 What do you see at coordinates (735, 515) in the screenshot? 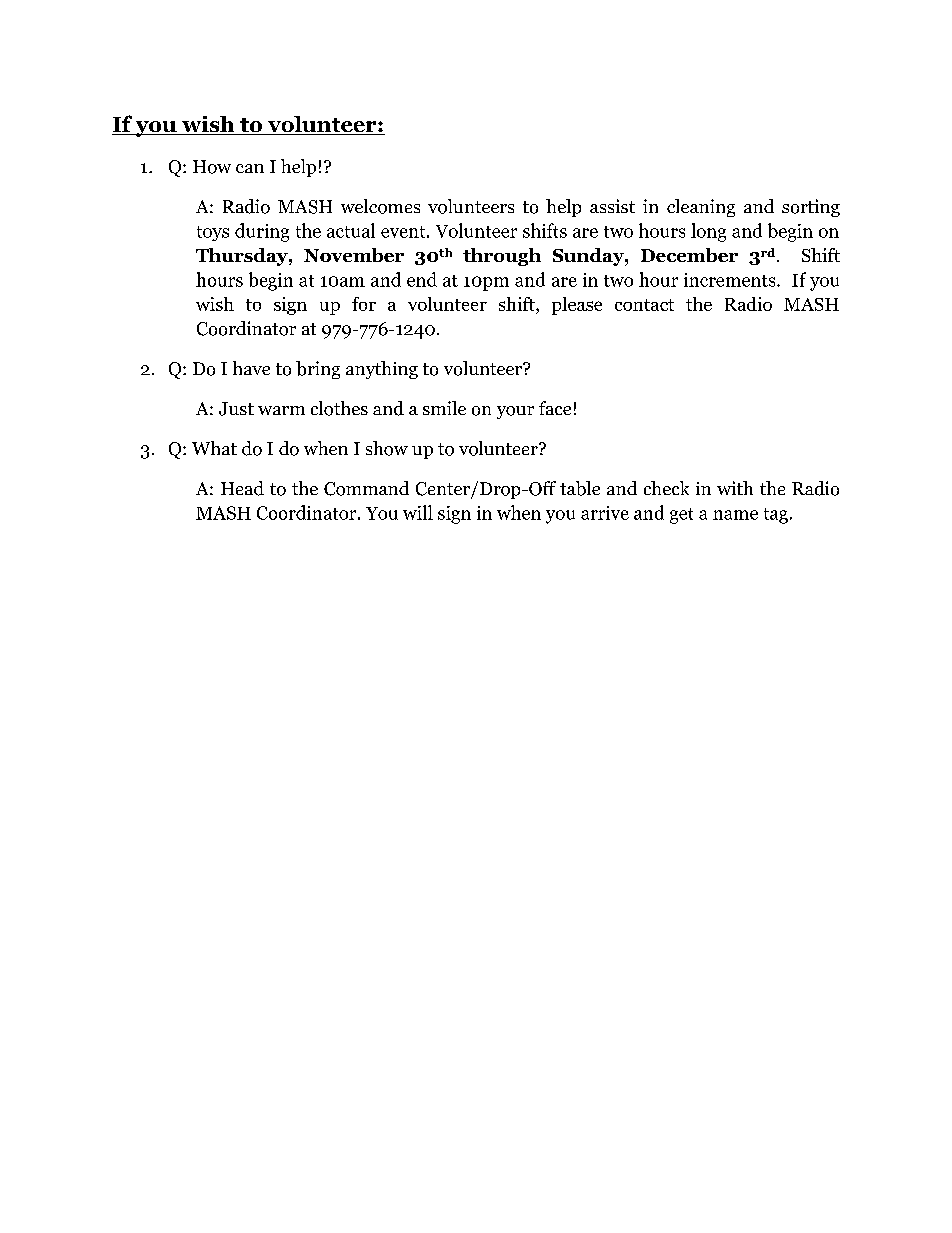
I see `name` at bounding box center [735, 515].
